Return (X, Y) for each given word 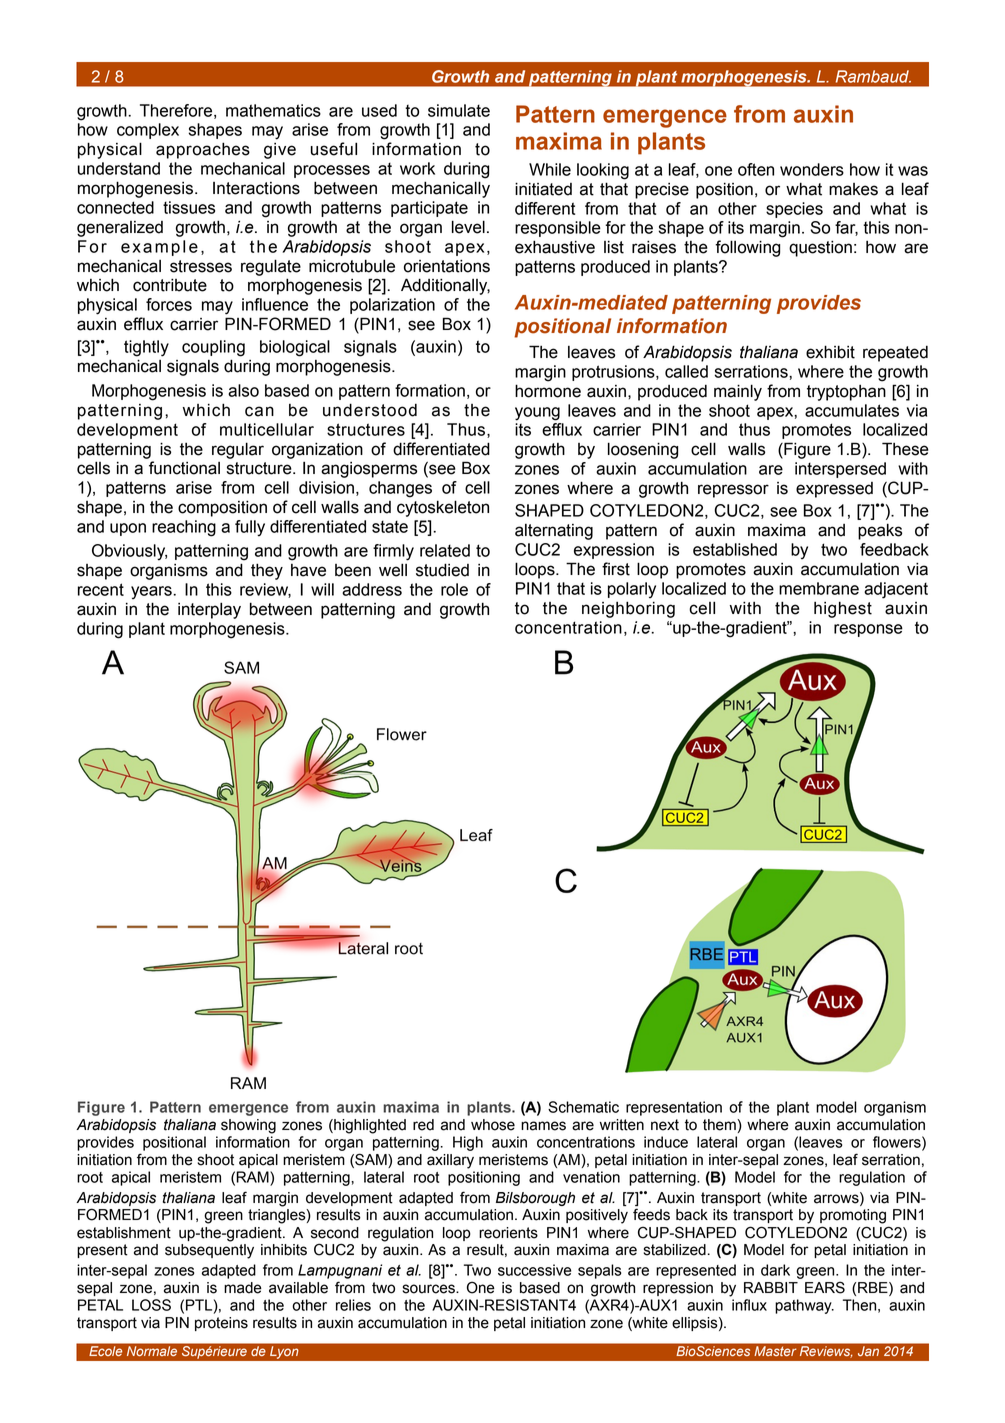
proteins (221, 1324)
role (454, 589)
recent (101, 589)
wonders (812, 169)
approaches (203, 150)
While (550, 169)
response (868, 630)
